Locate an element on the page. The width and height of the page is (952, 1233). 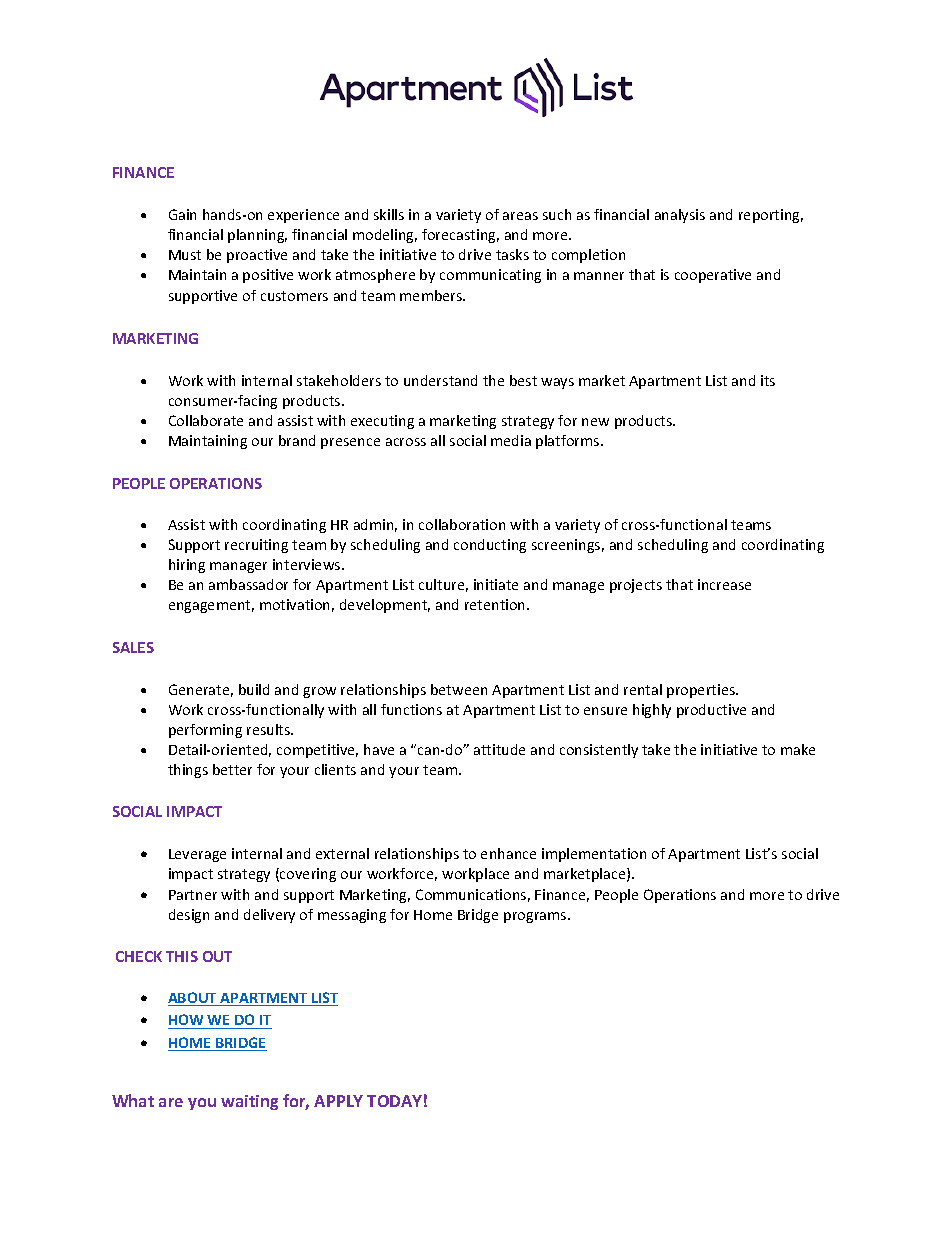
cooperative is located at coordinates (713, 276).
